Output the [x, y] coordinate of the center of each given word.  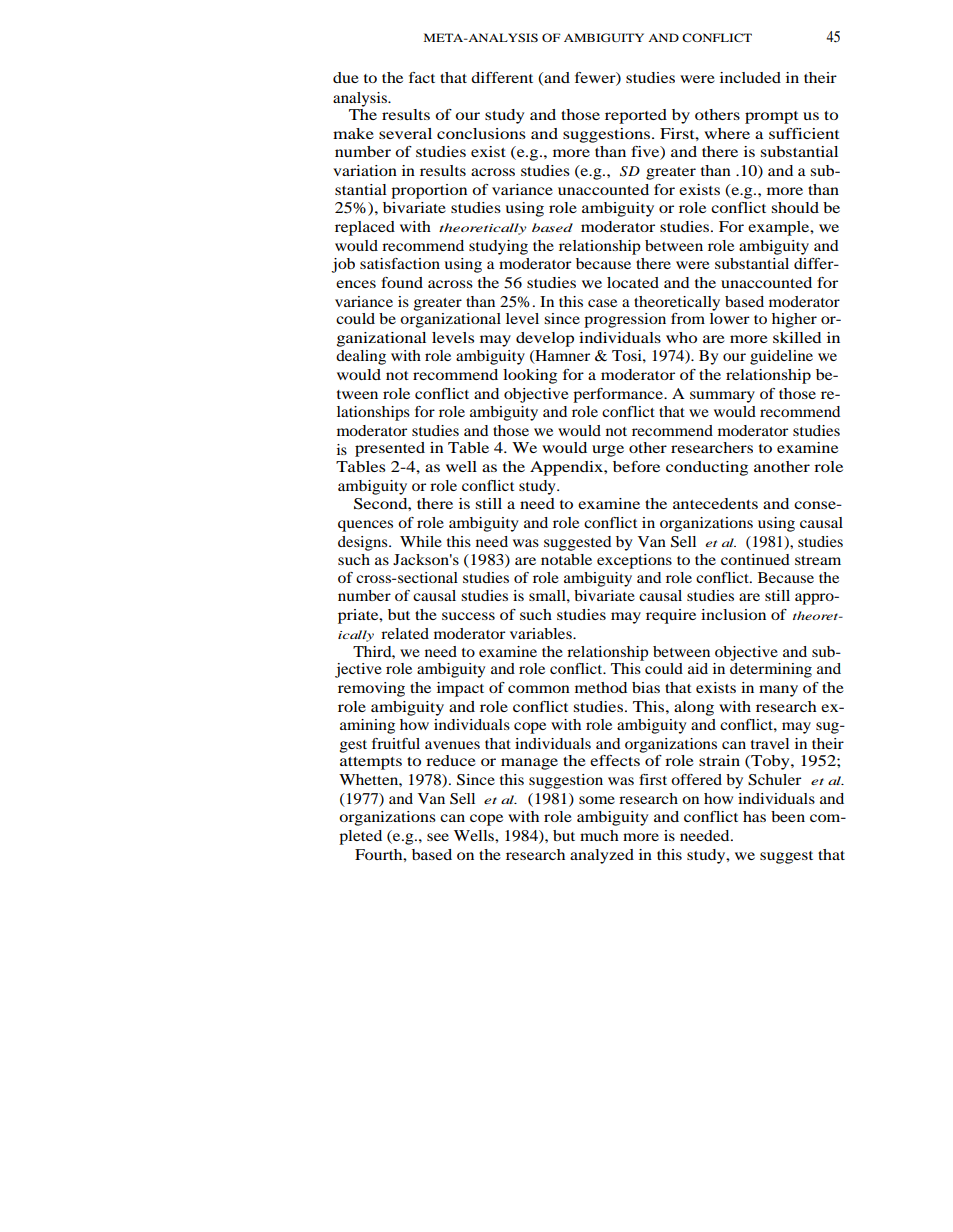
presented [390, 449]
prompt [771, 117]
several [405, 133]
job [343, 265]
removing [371, 689]
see [438, 837]
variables [542, 633]
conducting [707, 468]
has [754, 816]
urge [608, 451]
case [602, 303]
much [599, 835]
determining [771, 670]
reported [636, 116]
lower [730, 317]
